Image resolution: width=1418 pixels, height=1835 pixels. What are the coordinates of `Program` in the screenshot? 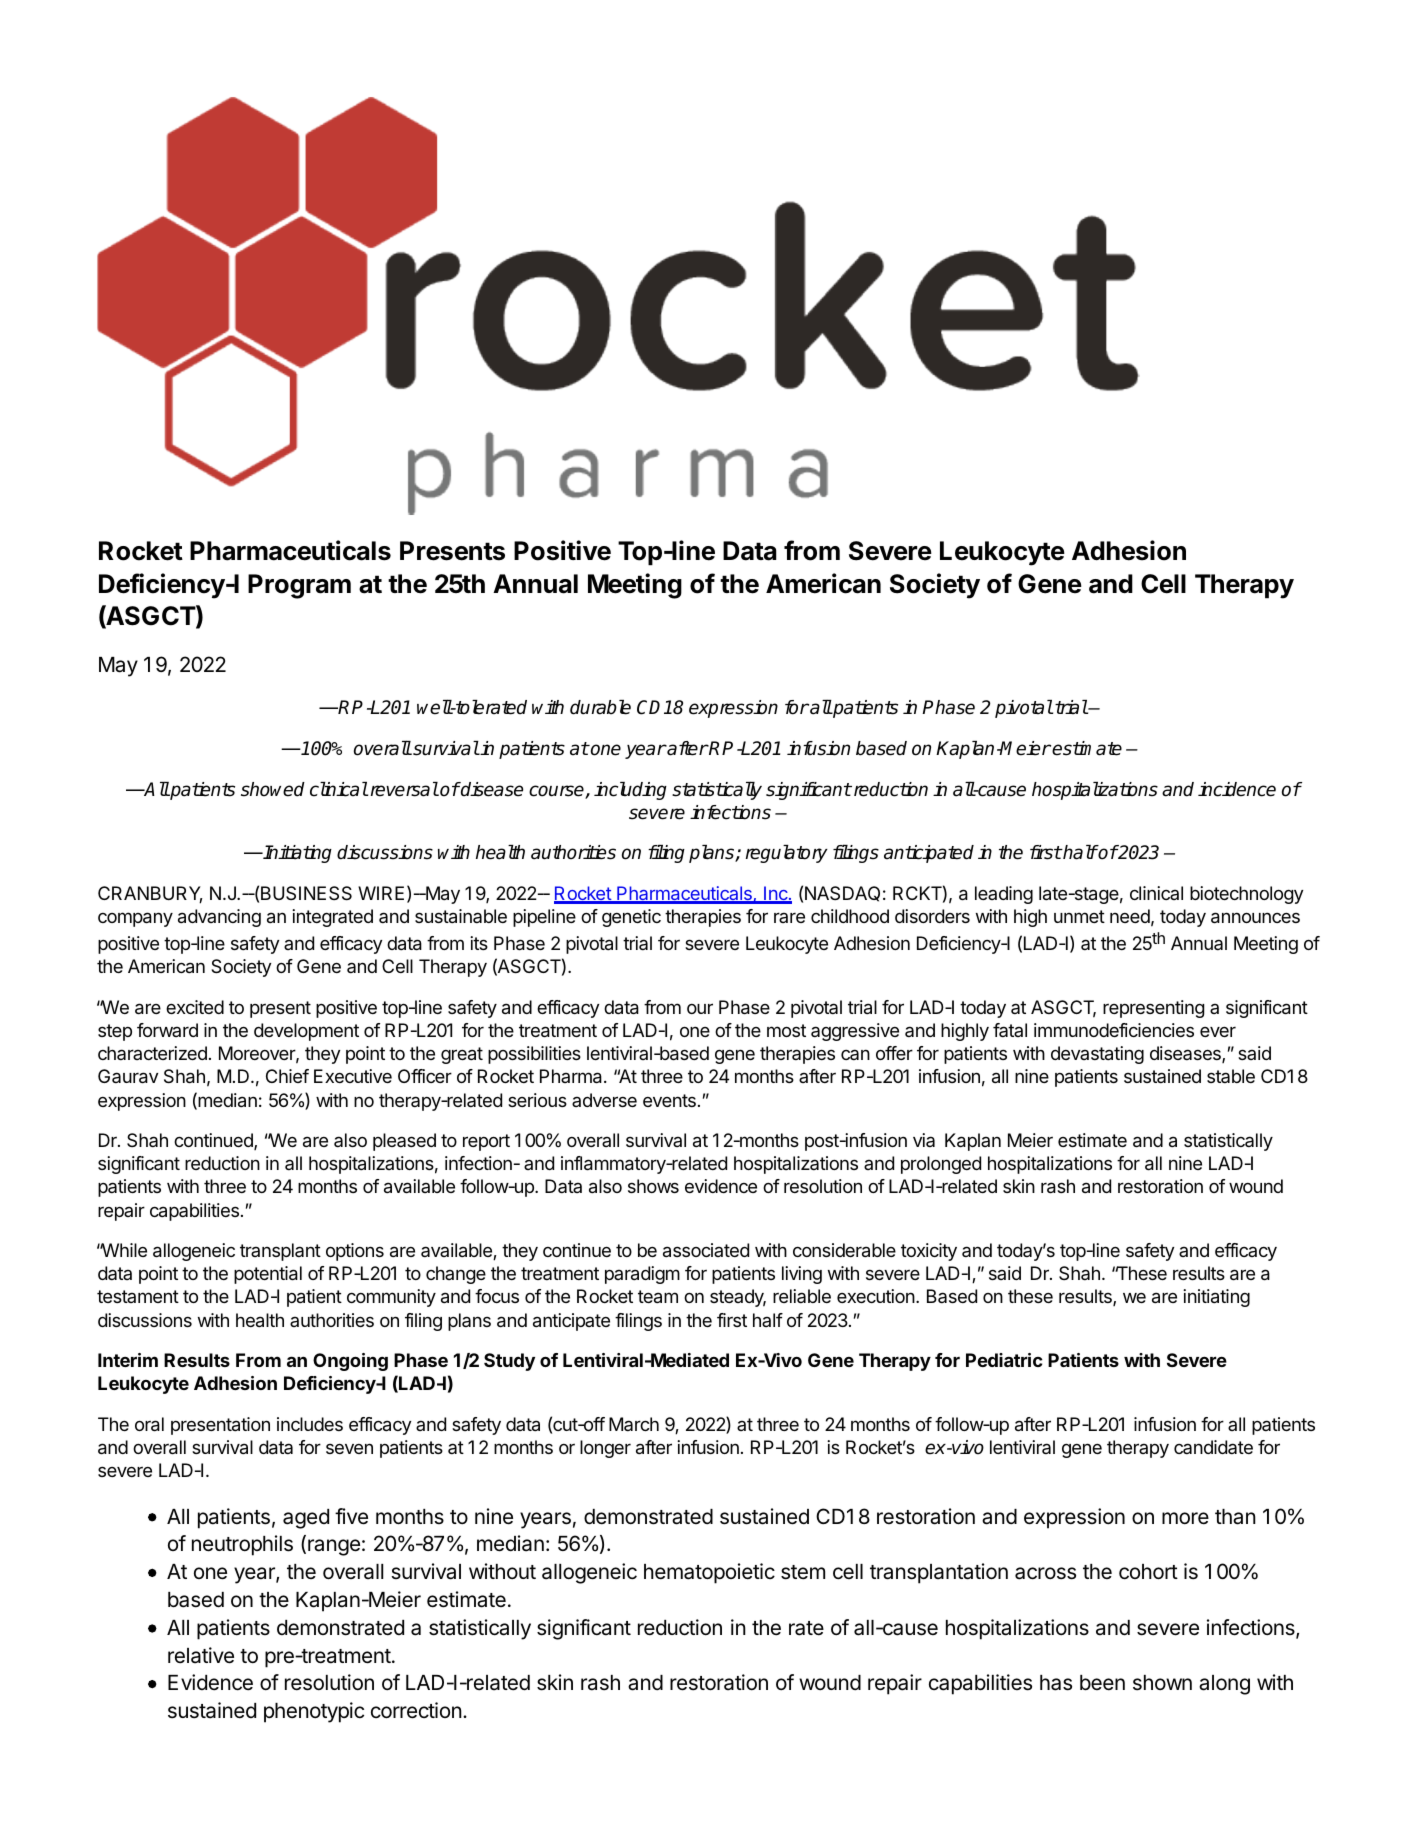 It's located at (299, 586).
